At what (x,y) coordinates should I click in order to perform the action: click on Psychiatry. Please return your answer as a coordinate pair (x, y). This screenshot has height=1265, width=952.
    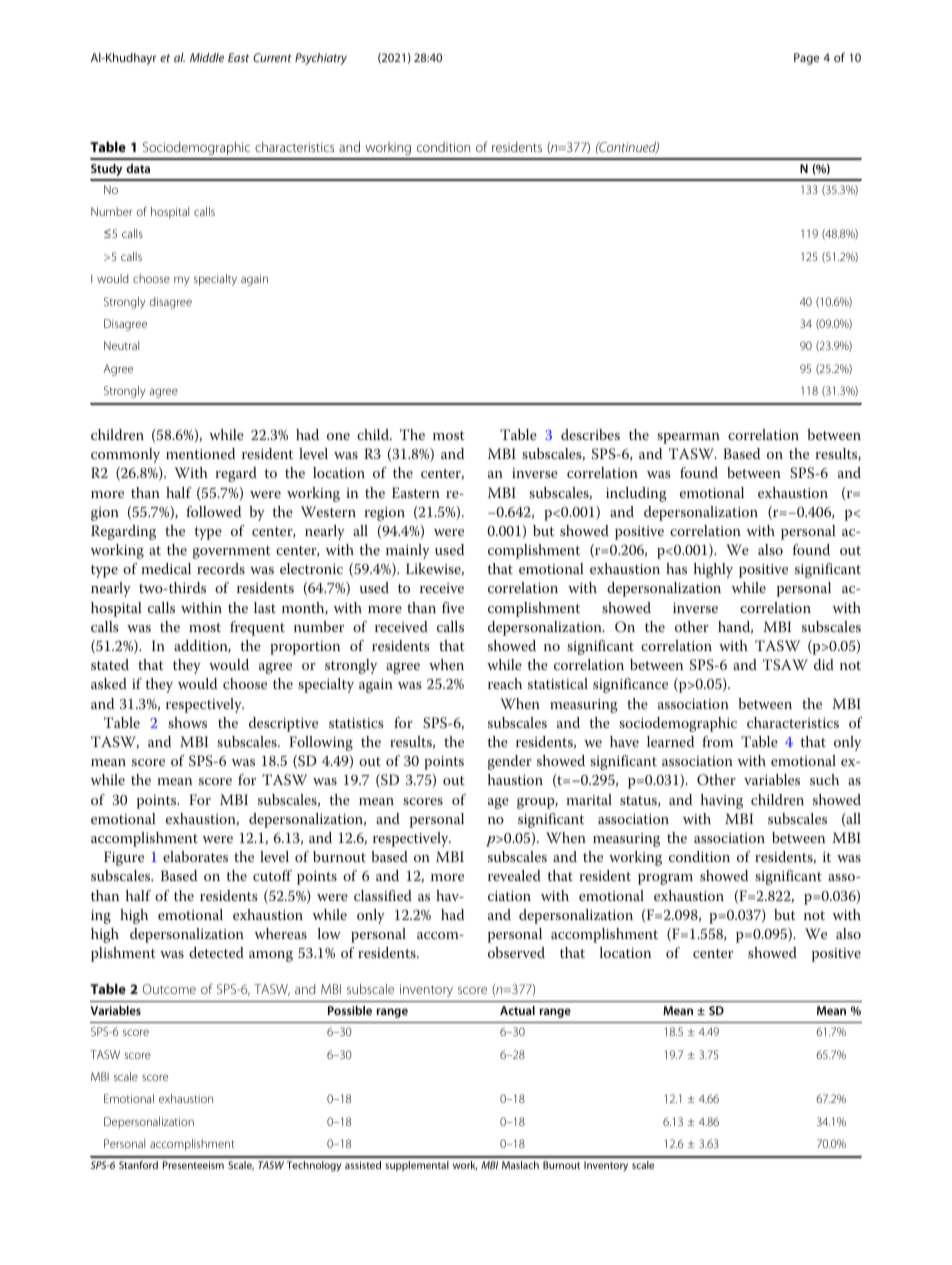
    Looking at the image, I should click on (321, 59).
